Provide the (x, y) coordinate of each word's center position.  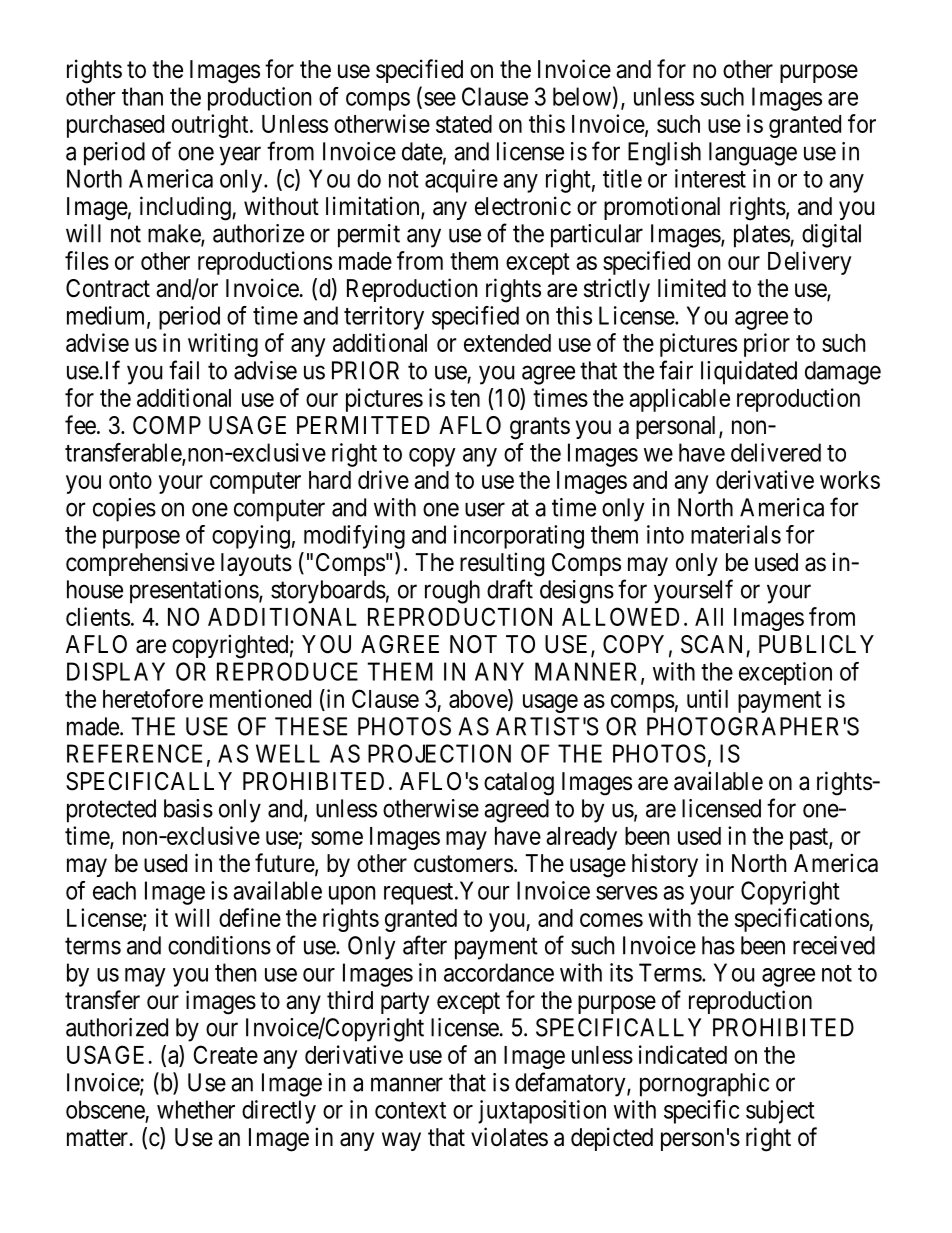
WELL (288, 753)
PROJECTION (439, 753)
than (142, 96)
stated (464, 124)
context (410, 1110)
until (707, 698)
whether (196, 1109)
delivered (776, 452)
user (485, 509)
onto (130, 480)
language (753, 154)
